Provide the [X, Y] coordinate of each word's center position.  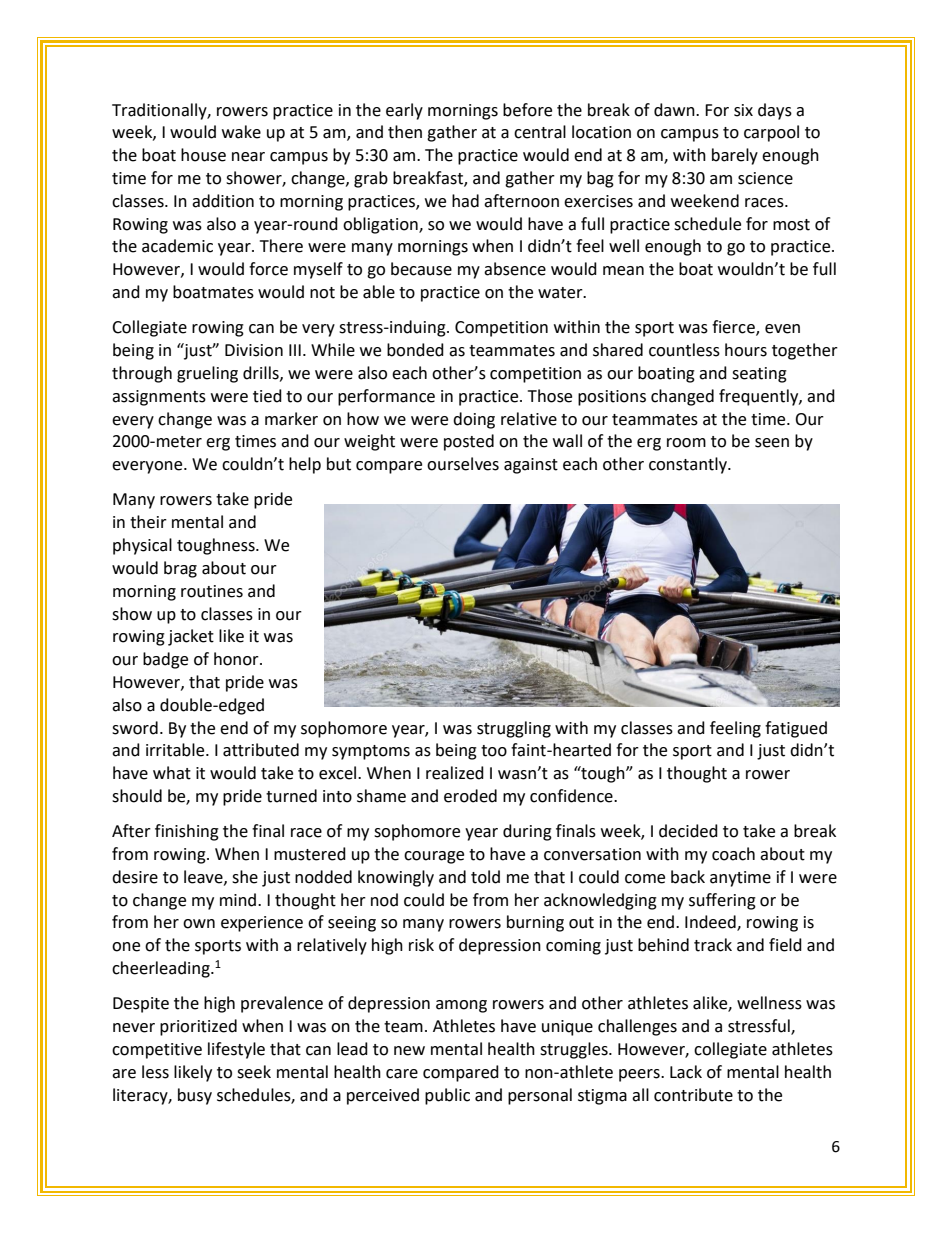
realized [455, 773]
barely [735, 156]
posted [469, 442]
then [405, 132]
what [172, 773]
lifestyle [236, 1050]
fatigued [796, 729]
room [686, 443]
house [203, 155]
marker [291, 419]
